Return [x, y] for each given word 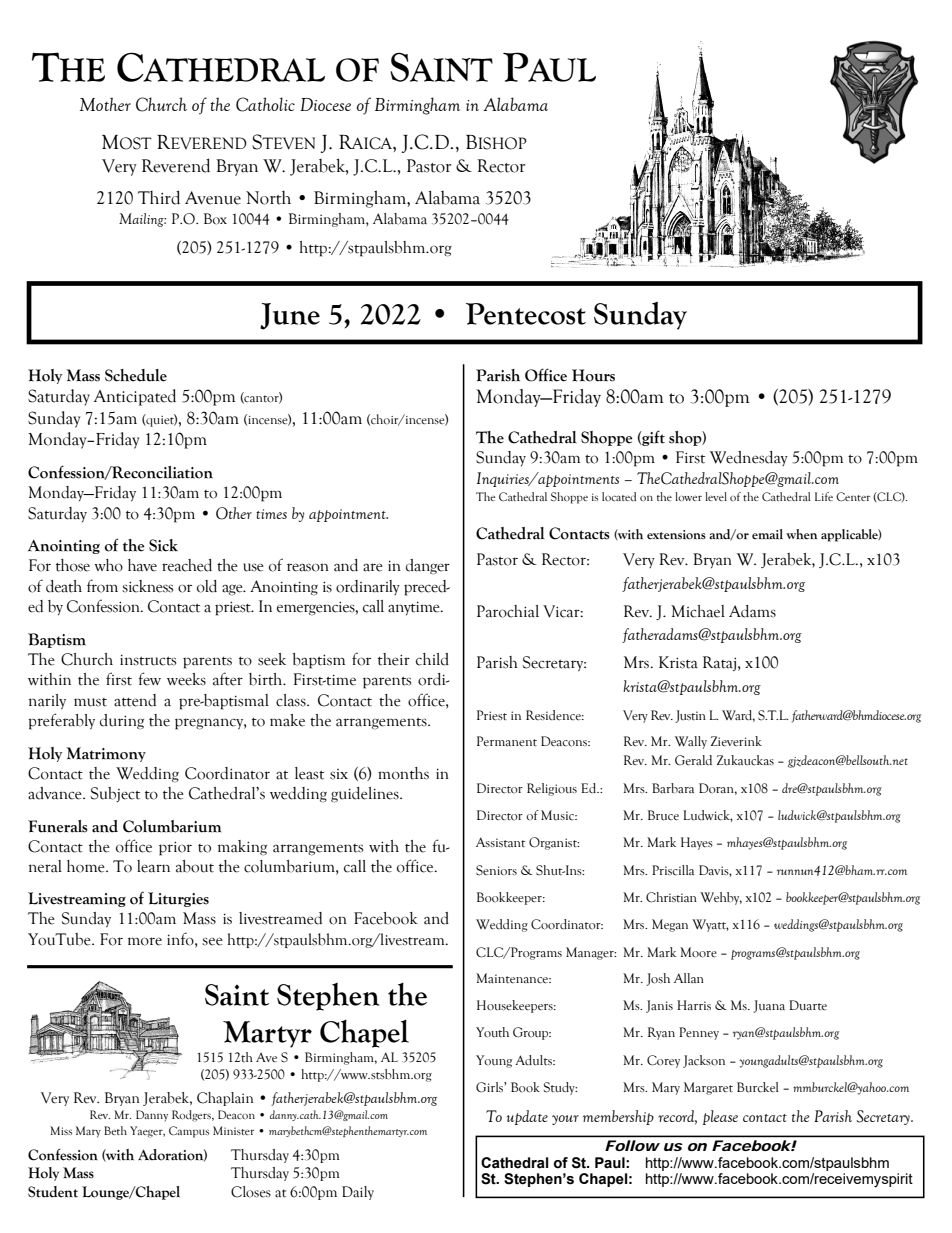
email [767, 534]
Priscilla [673, 870]
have [142, 565]
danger [428, 567]
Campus [189, 1132]
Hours [593, 375]
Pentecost [526, 314]
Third [159, 197]
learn [153, 866]
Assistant [500, 842]
